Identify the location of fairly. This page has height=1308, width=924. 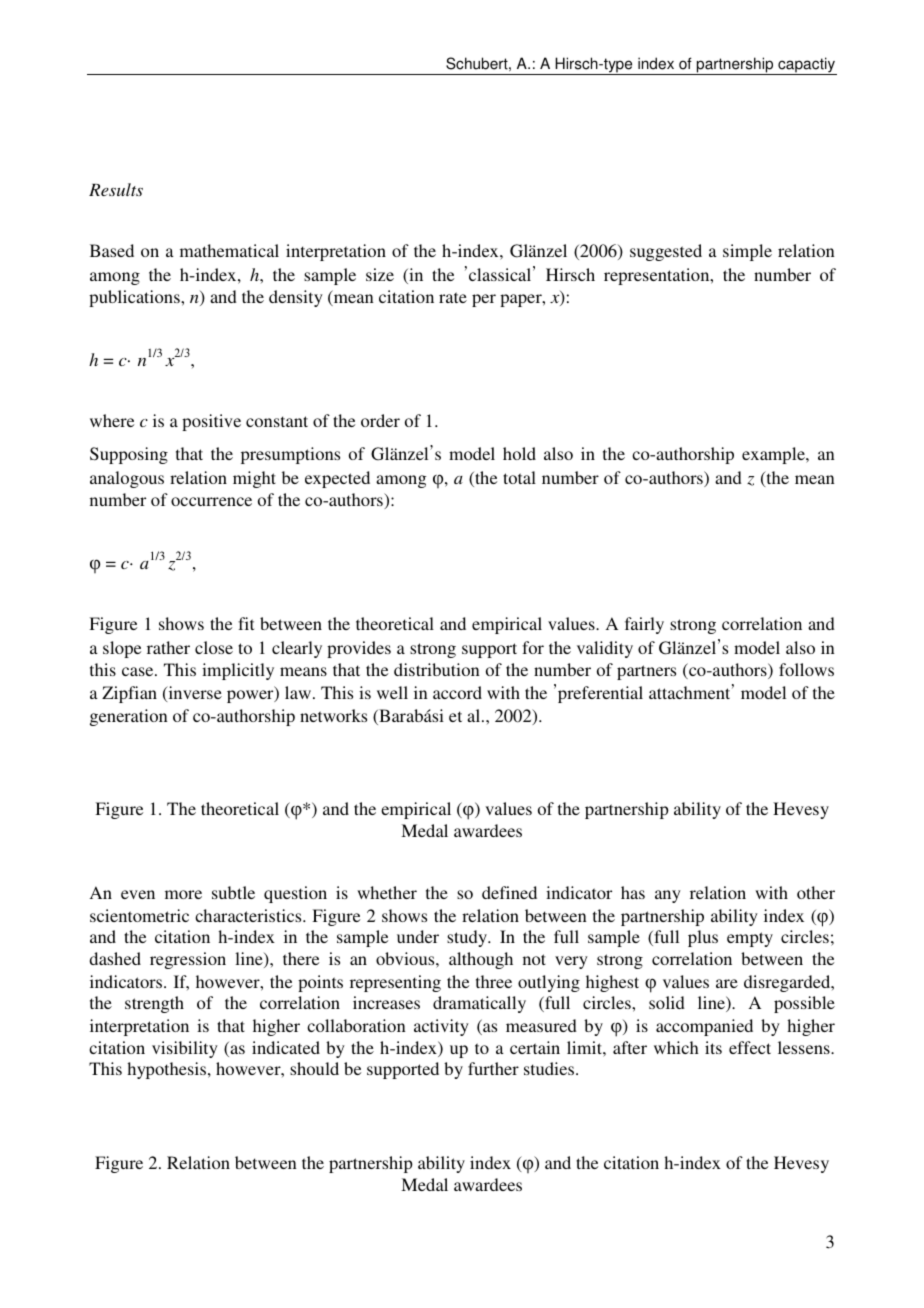
(644, 625).
